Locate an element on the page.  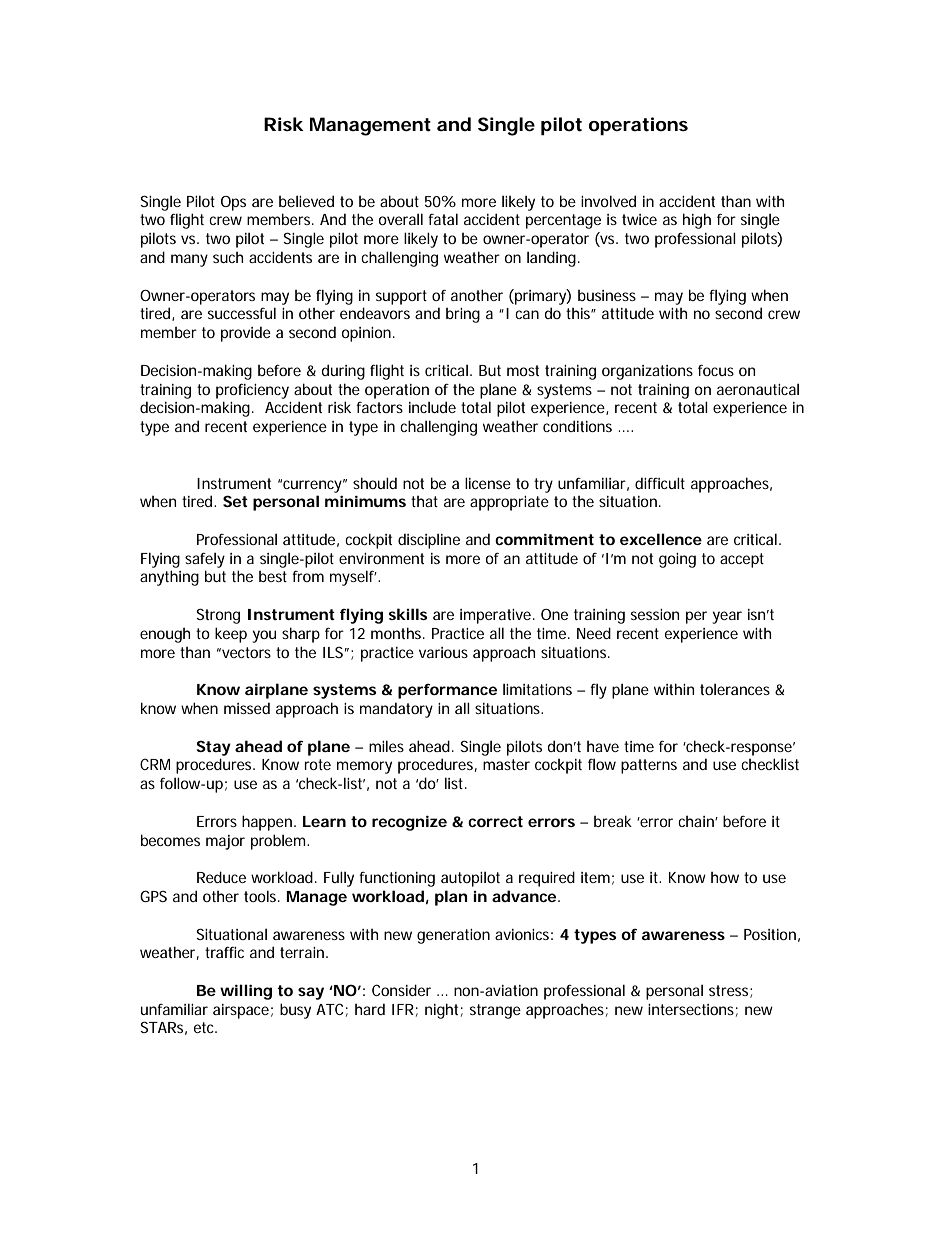
Ops is located at coordinates (233, 203).
